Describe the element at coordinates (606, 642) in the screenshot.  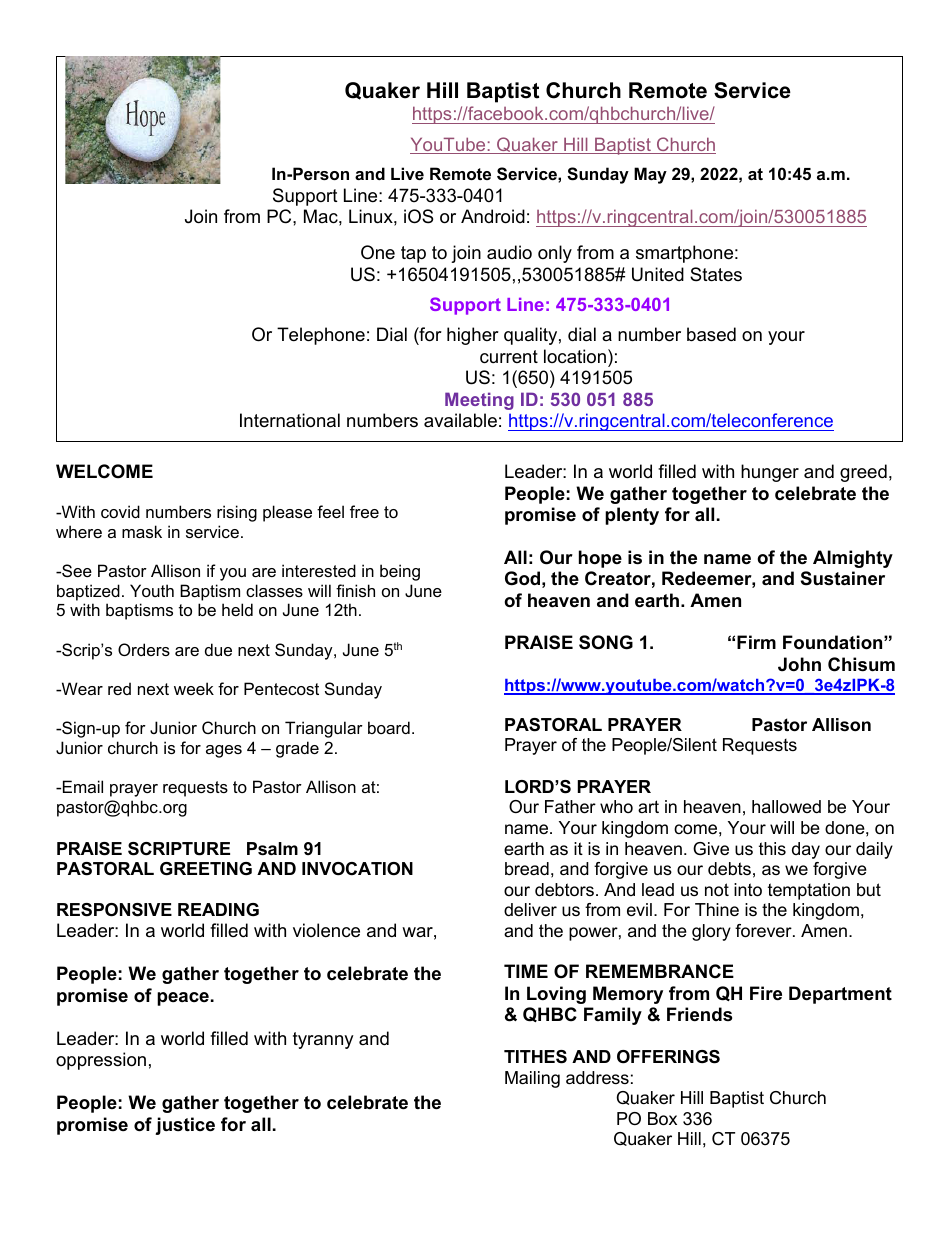
I see `SONG` at that location.
